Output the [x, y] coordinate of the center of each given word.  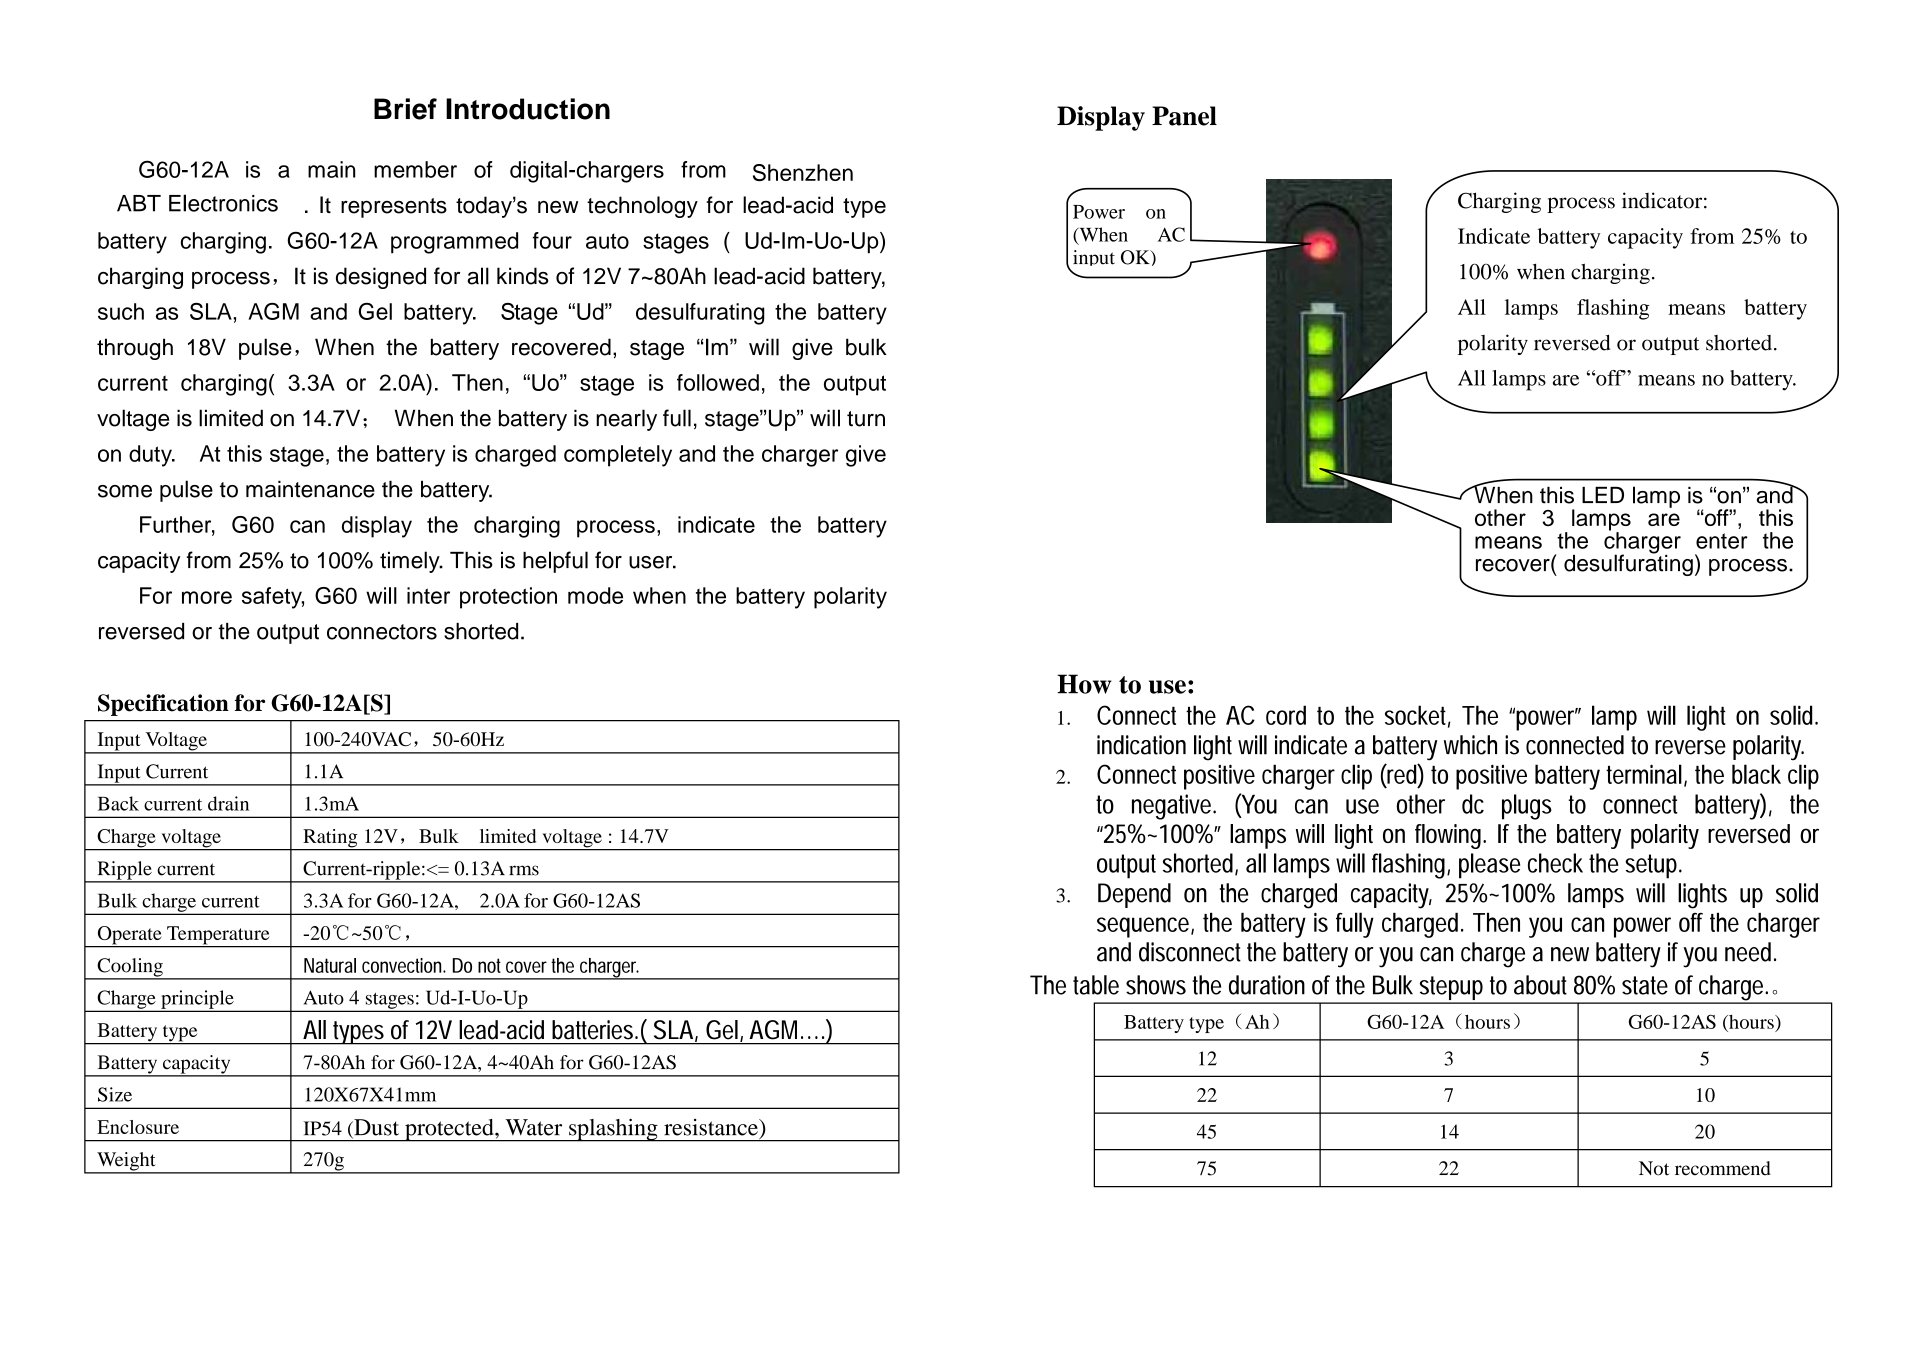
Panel [1184, 116]
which [1470, 745]
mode [595, 595]
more [207, 597]
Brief [405, 109]
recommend [1723, 1168]
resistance [712, 1127]
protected [449, 1130]
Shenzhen [803, 172]
